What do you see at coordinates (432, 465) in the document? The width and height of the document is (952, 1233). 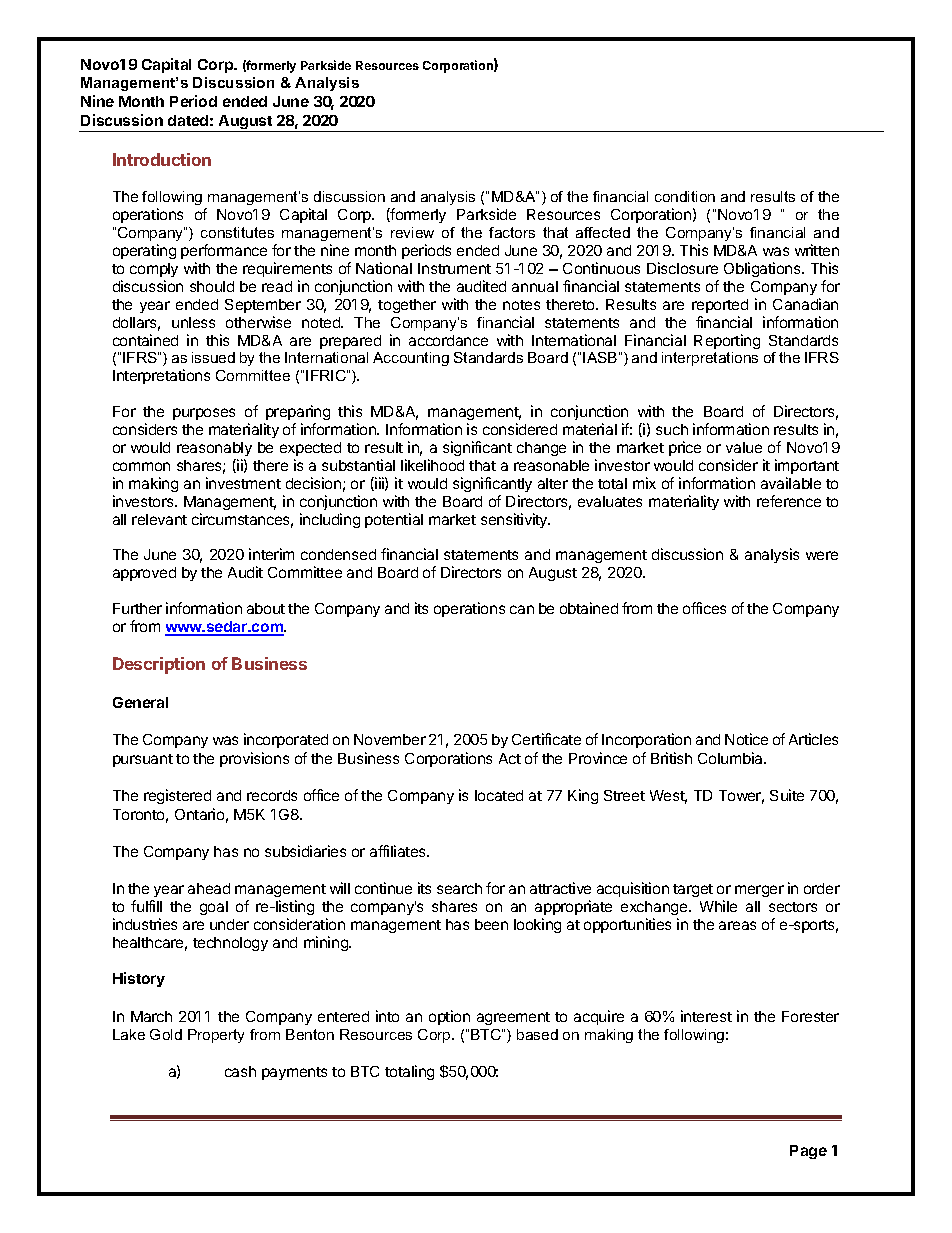 I see `likelihood` at bounding box center [432, 465].
